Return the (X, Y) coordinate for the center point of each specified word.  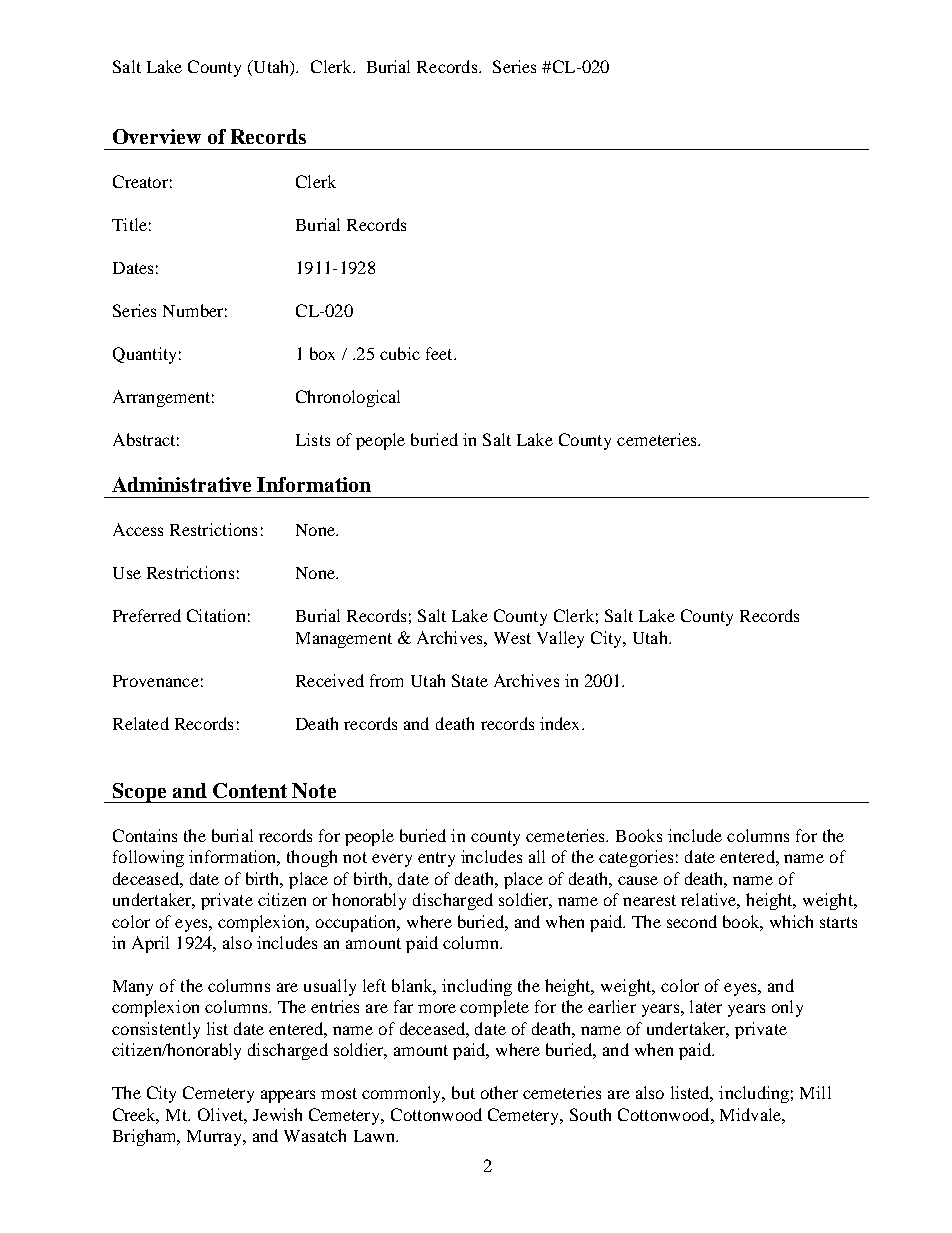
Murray (216, 1138)
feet (440, 353)
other (499, 1092)
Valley (560, 639)
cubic (400, 353)
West (512, 638)
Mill (815, 1092)
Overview (157, 136)
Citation (216, 615)
